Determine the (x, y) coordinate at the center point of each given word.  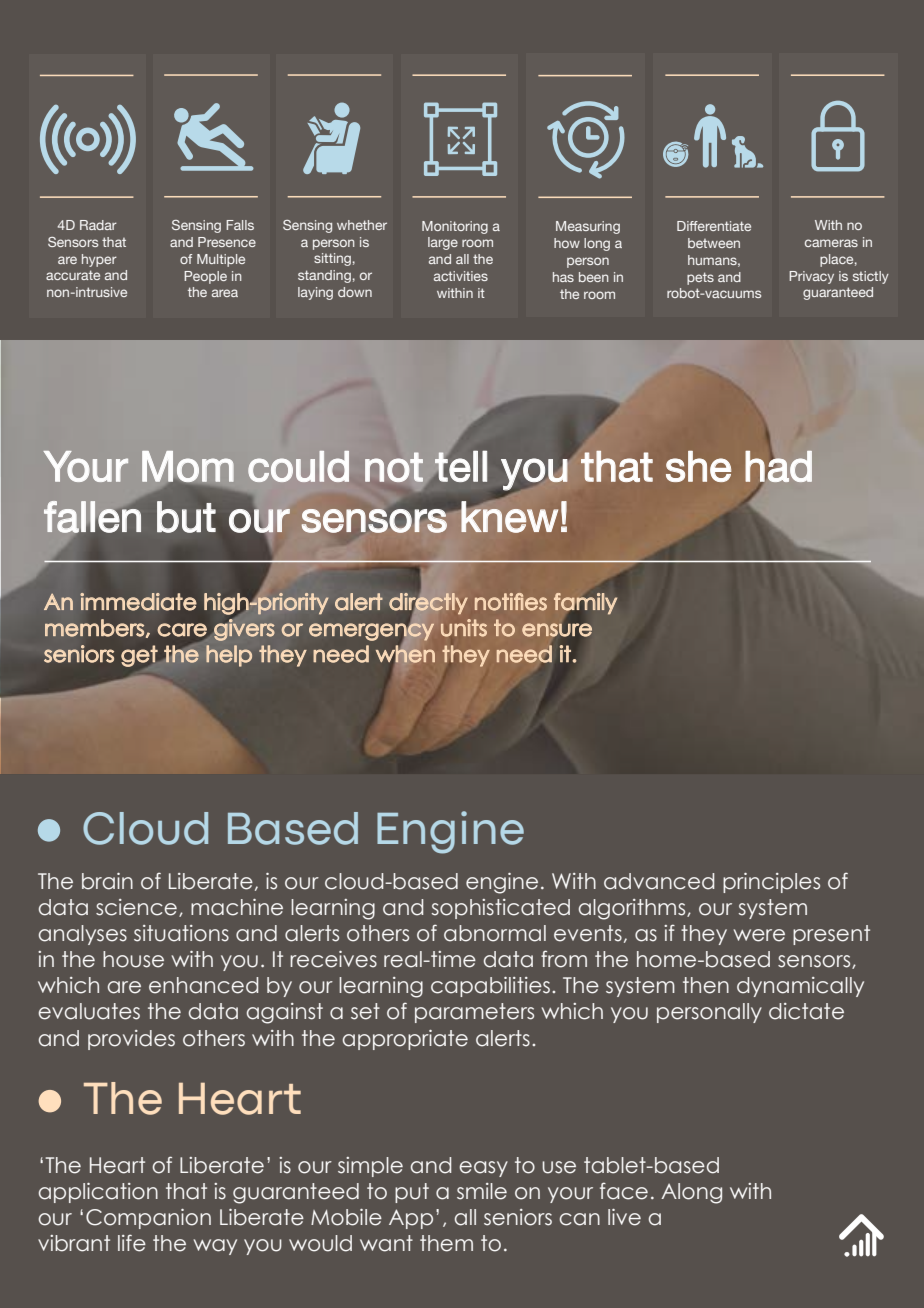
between (714, 243)
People (205, 277)
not (394, 467)
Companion (148, 1219)
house (133, 959)
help (229, 656)
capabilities (490, 987)
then (706, 985)
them (446, 1243)
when (405, 654)
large (443, 243)
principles (771, 883)
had (779, 466)
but (186, 517)
